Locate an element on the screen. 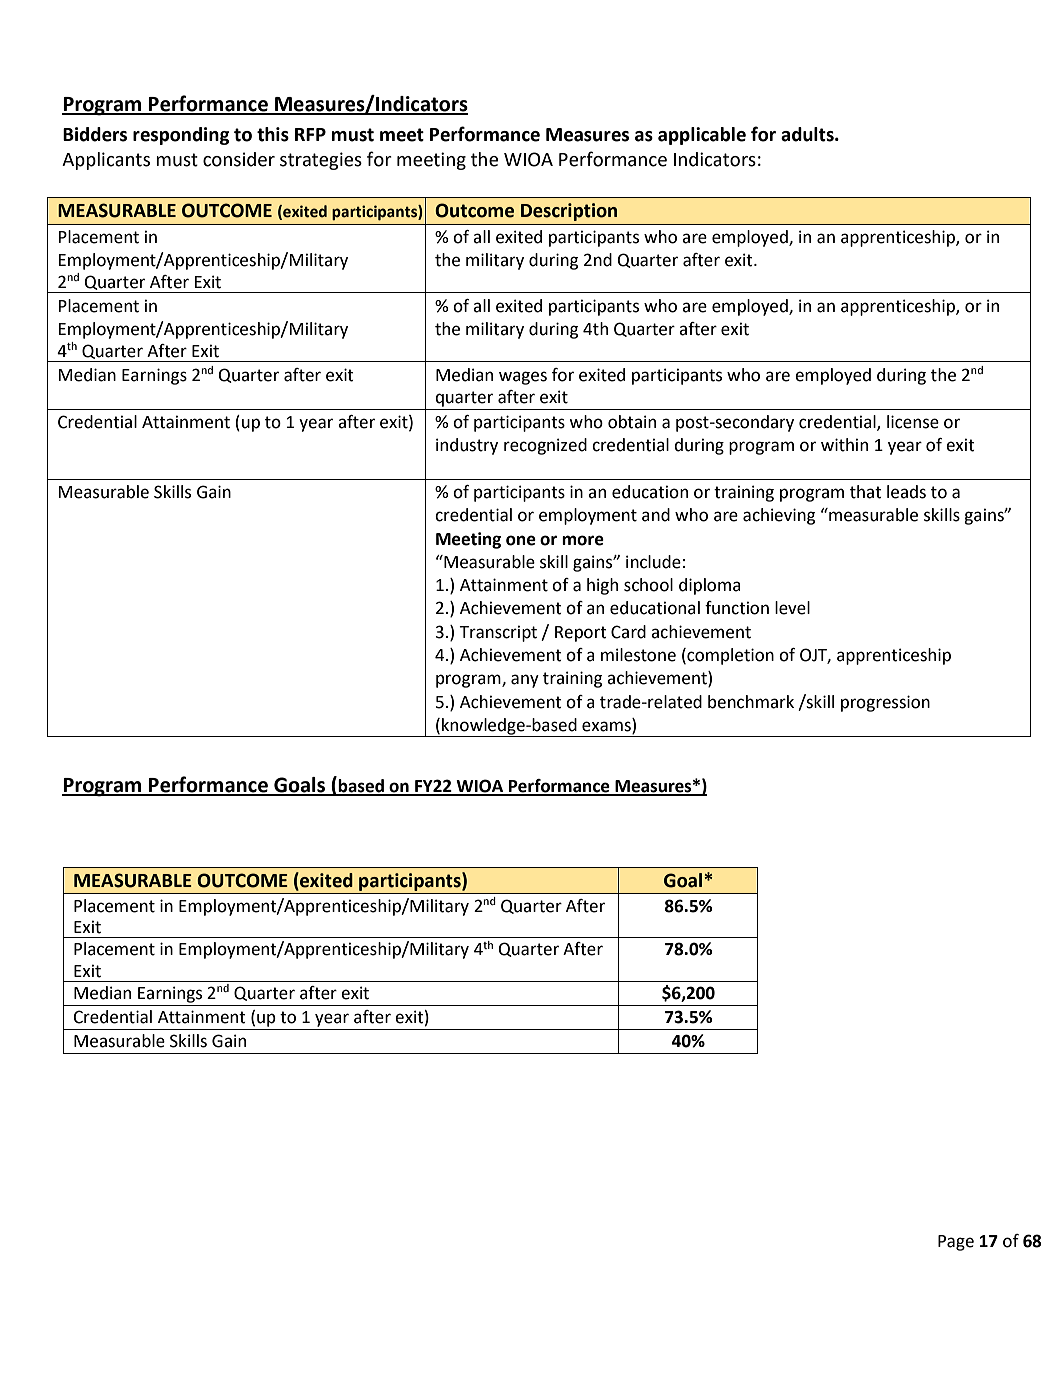 This screenshot has height=1373, width=1061. benchmark is located at coordinates (751, 702).
